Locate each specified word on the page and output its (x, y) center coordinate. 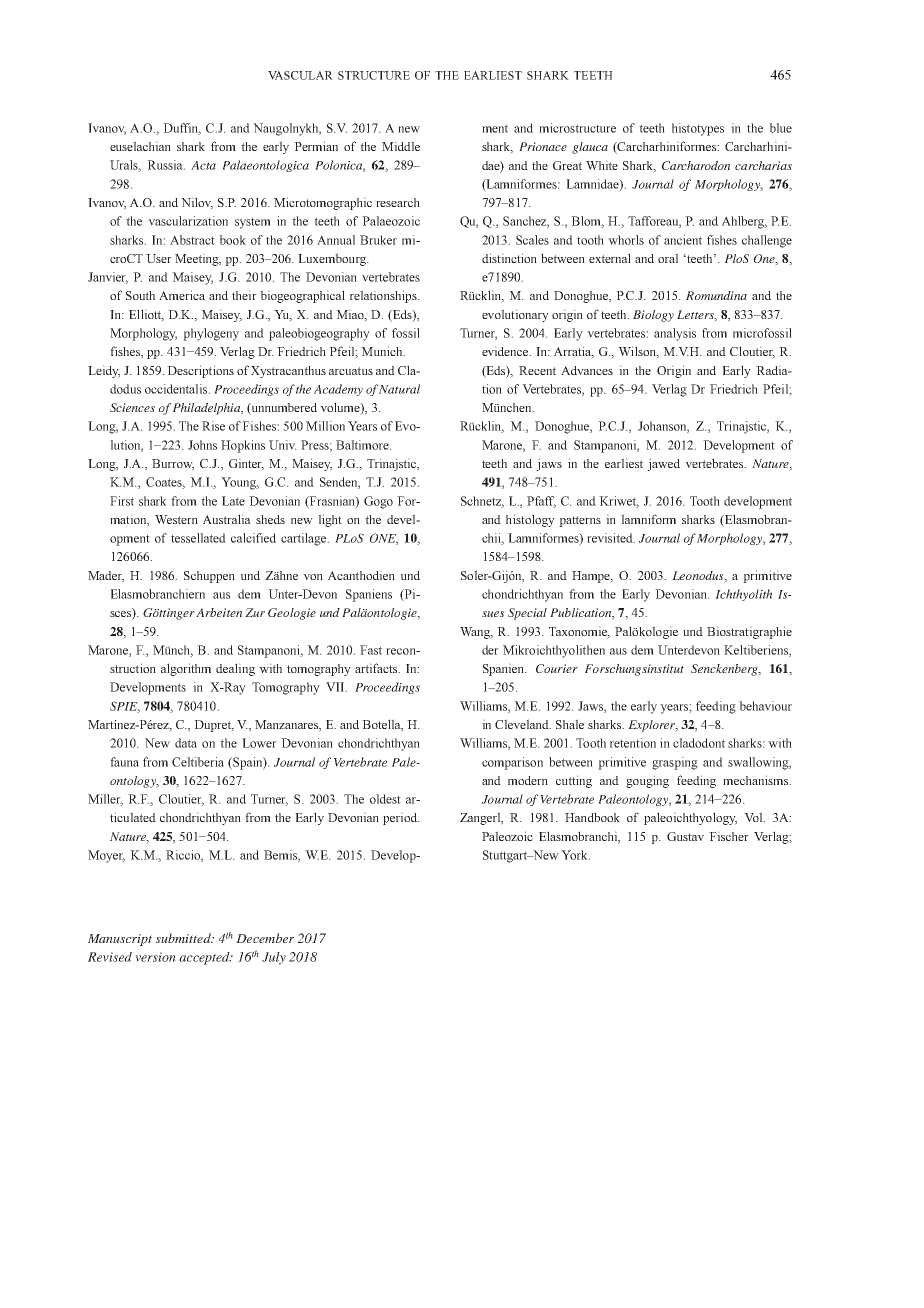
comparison (512, 763)
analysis (675, 334)
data (186, 743)
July (274, 958)
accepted (205, 958)
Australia (227, 519)
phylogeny (211, 334)
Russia (166, 165)
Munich (383, 351)
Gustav (685, 836)
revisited (611, 538)
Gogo (378, 502)
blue (780, 128)
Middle (401, 146)
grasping (675, 763)
